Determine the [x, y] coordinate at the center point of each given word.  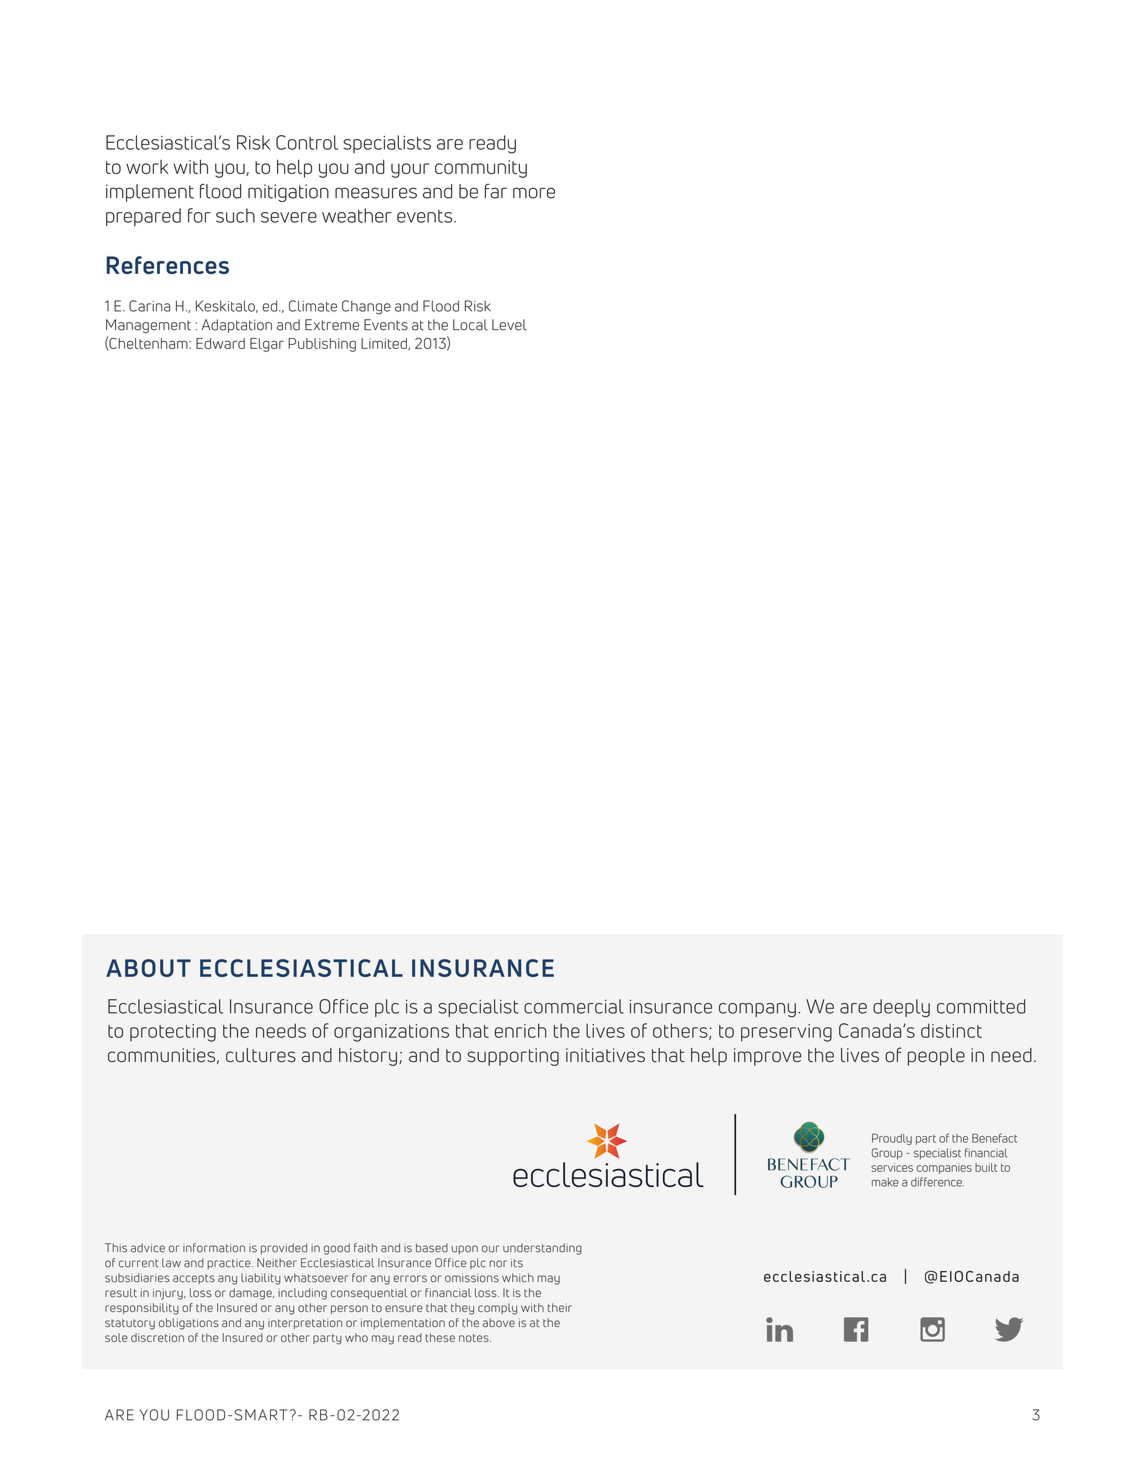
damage [251, 1294]
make [885, 1182]
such [235, 215]
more [534, 193]
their [560, 1307]
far [496, 191]
